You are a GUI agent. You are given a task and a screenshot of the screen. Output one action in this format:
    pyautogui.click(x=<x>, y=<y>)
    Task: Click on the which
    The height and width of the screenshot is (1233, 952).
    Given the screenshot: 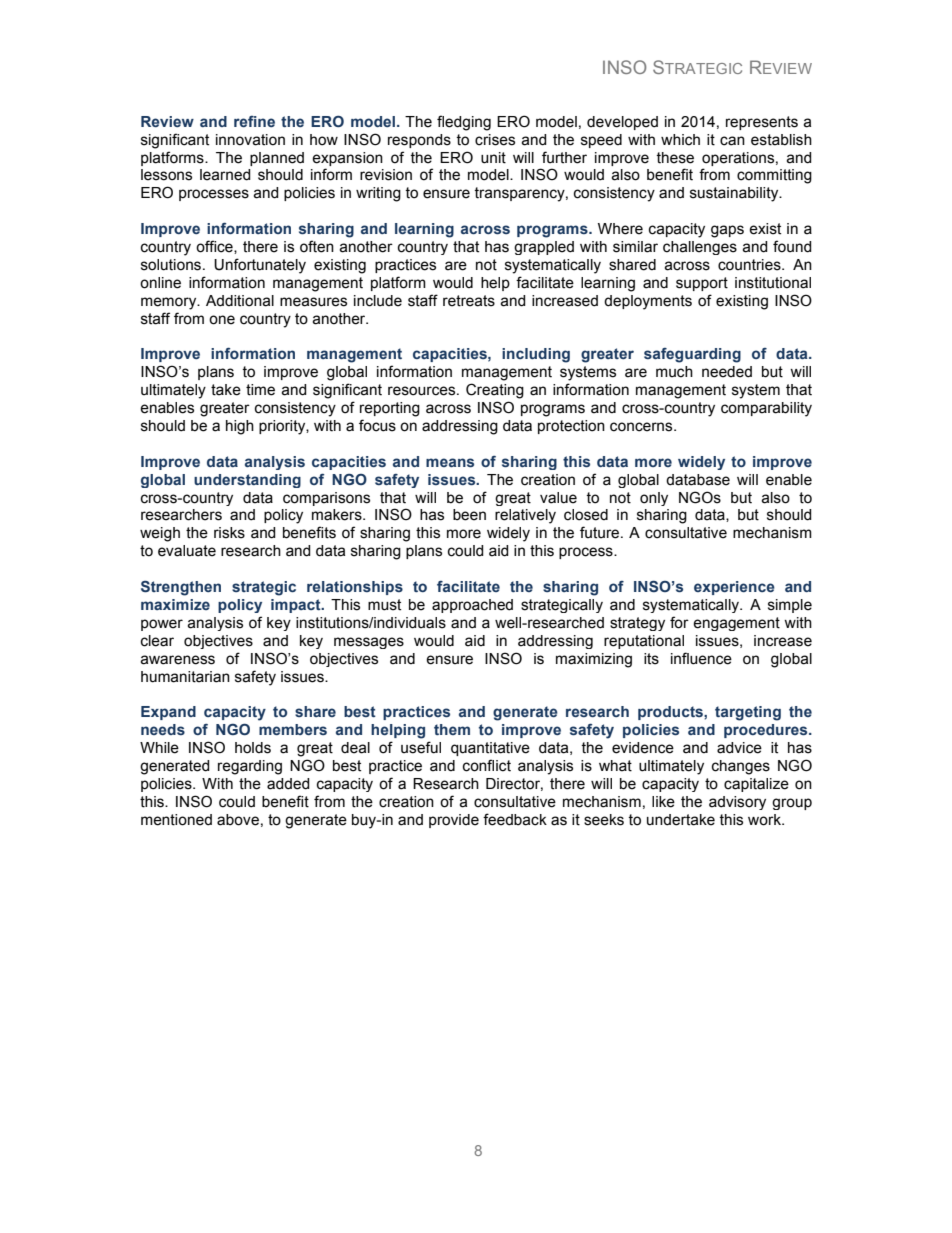 What is the action you would take?
    pyautogui.click(x=680, y=140)
